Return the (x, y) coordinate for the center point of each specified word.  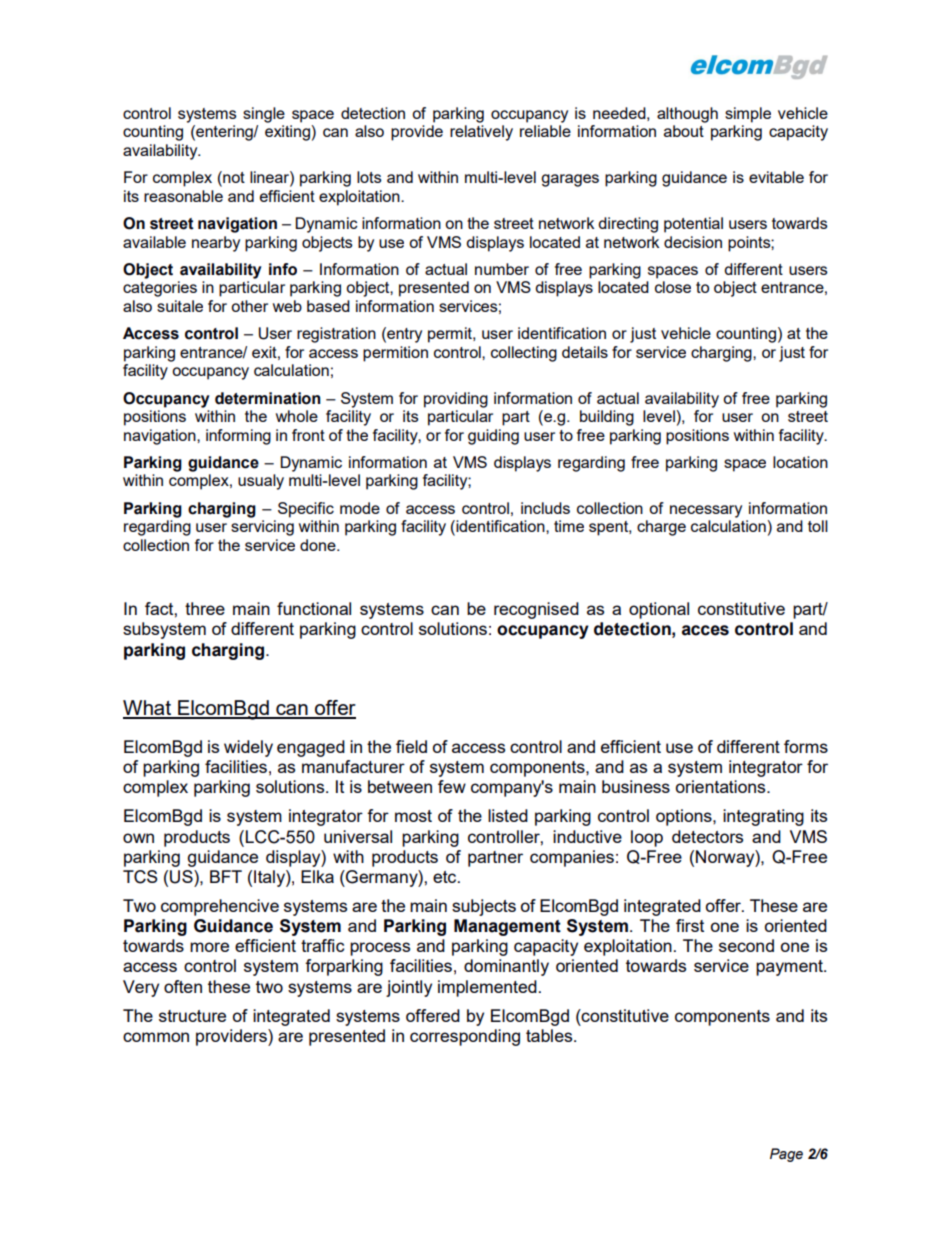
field (411, 746)
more (209, 947)
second (746, 945)
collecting (524, 354)
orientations (722, 786)
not (233, 178)
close (673, 287)
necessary (706, 511)
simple (748, 115)
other (249, 306)
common (156, 1037)
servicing (262, 528)
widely (248, 748)
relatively (481, 133)
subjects (484, 907)
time (569, 526)
